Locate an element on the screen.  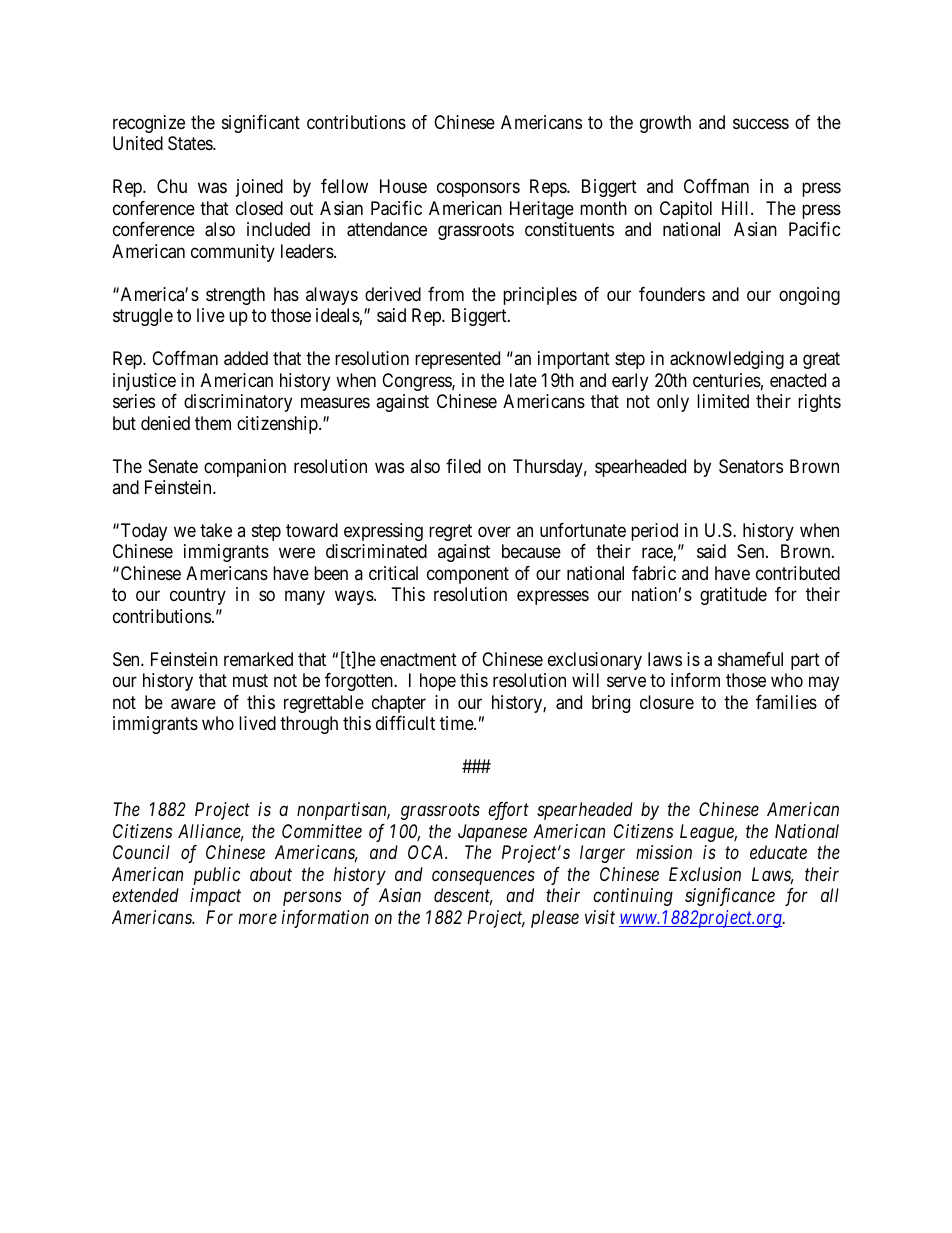
impact is located at coordinates (215, 897).
